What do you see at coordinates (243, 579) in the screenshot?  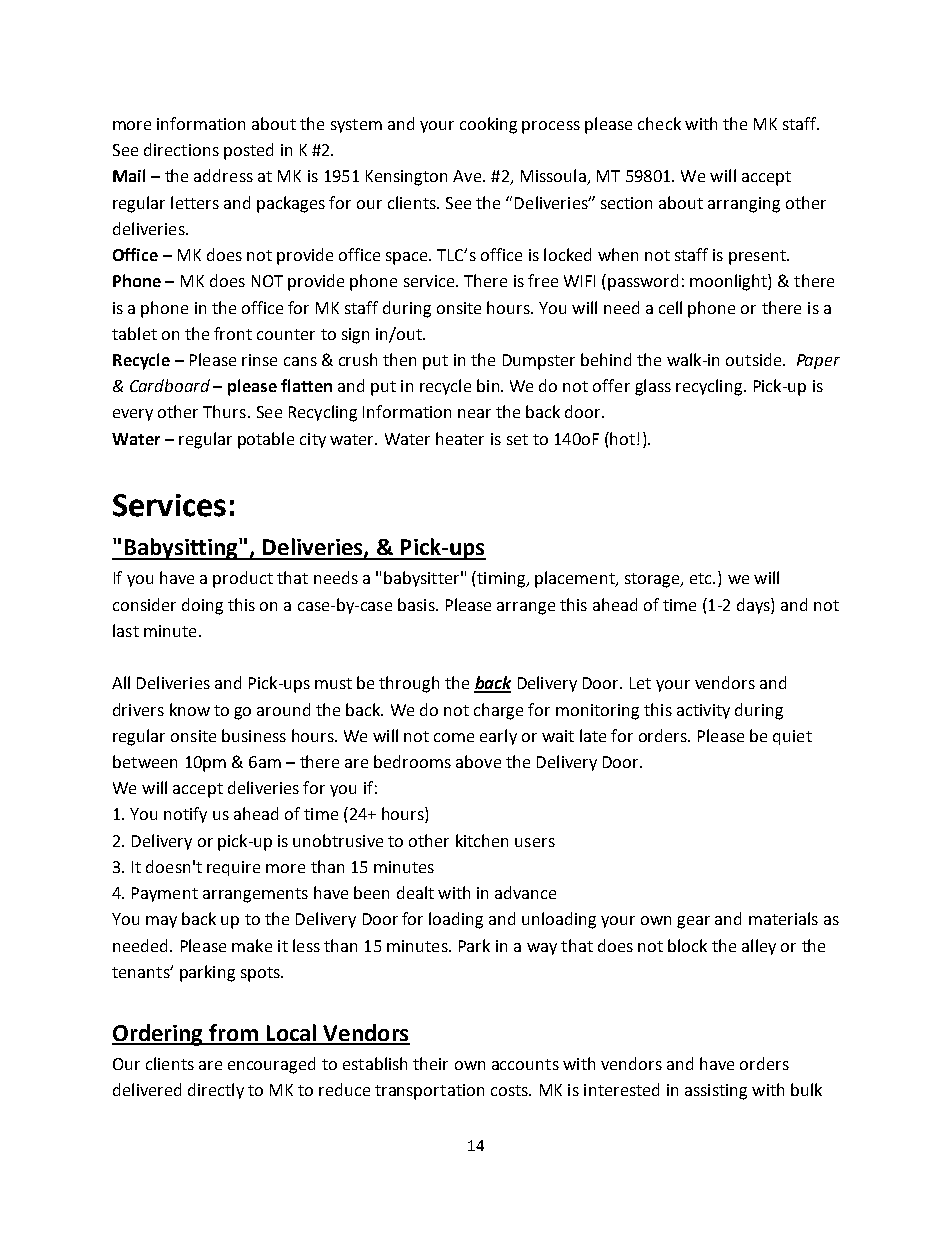 I see `product` at bounding box center [243, 579].
